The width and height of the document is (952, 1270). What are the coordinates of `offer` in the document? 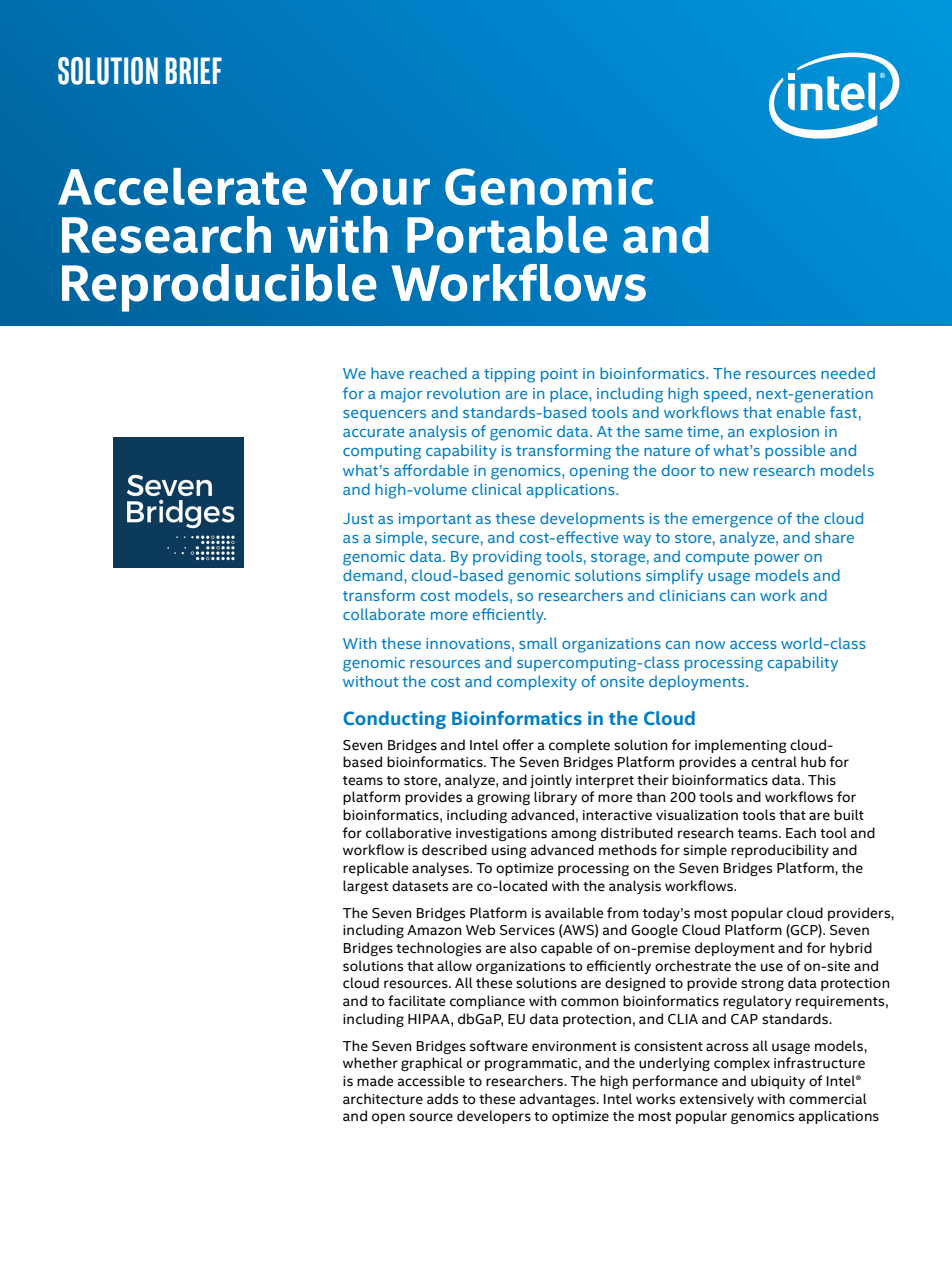 It's located at (518, 745).
